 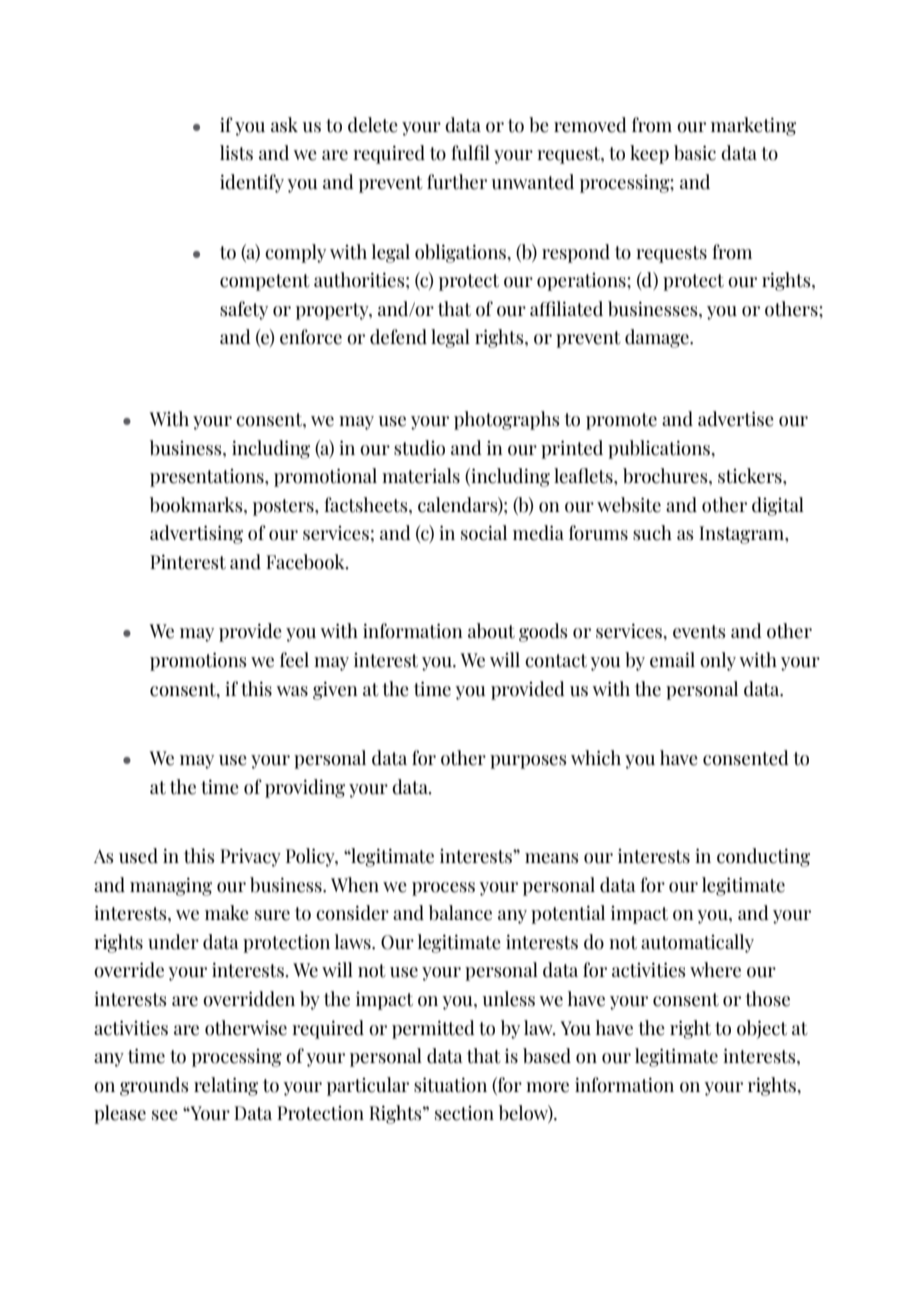 What do you see at coordinates (695, 153) in the document?
I see `basic` at bounding box center [695, 153].
